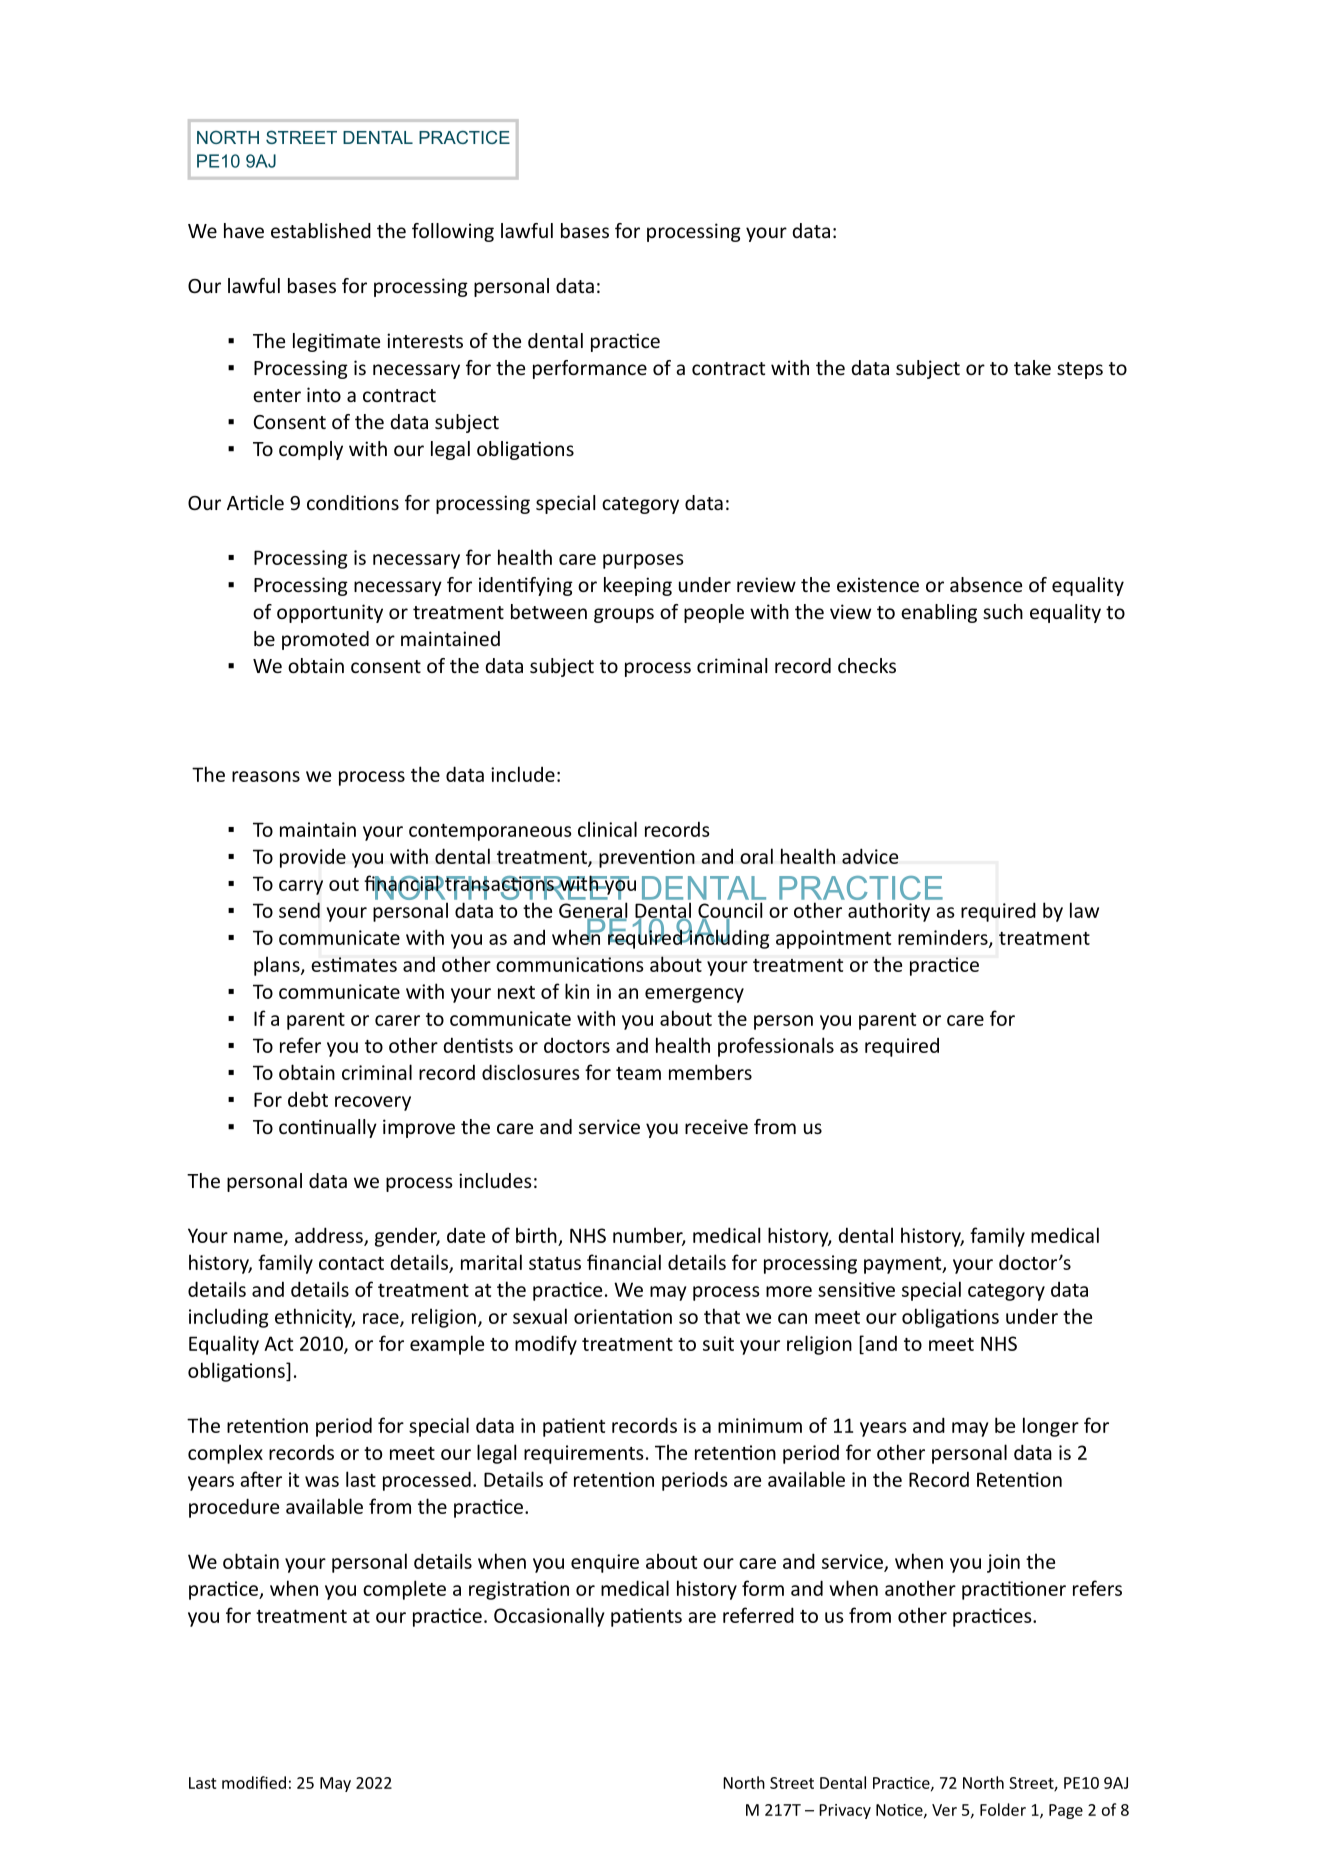  Describe the element at coordinates (266, 776) in the page. I see `reasons` at that location.
